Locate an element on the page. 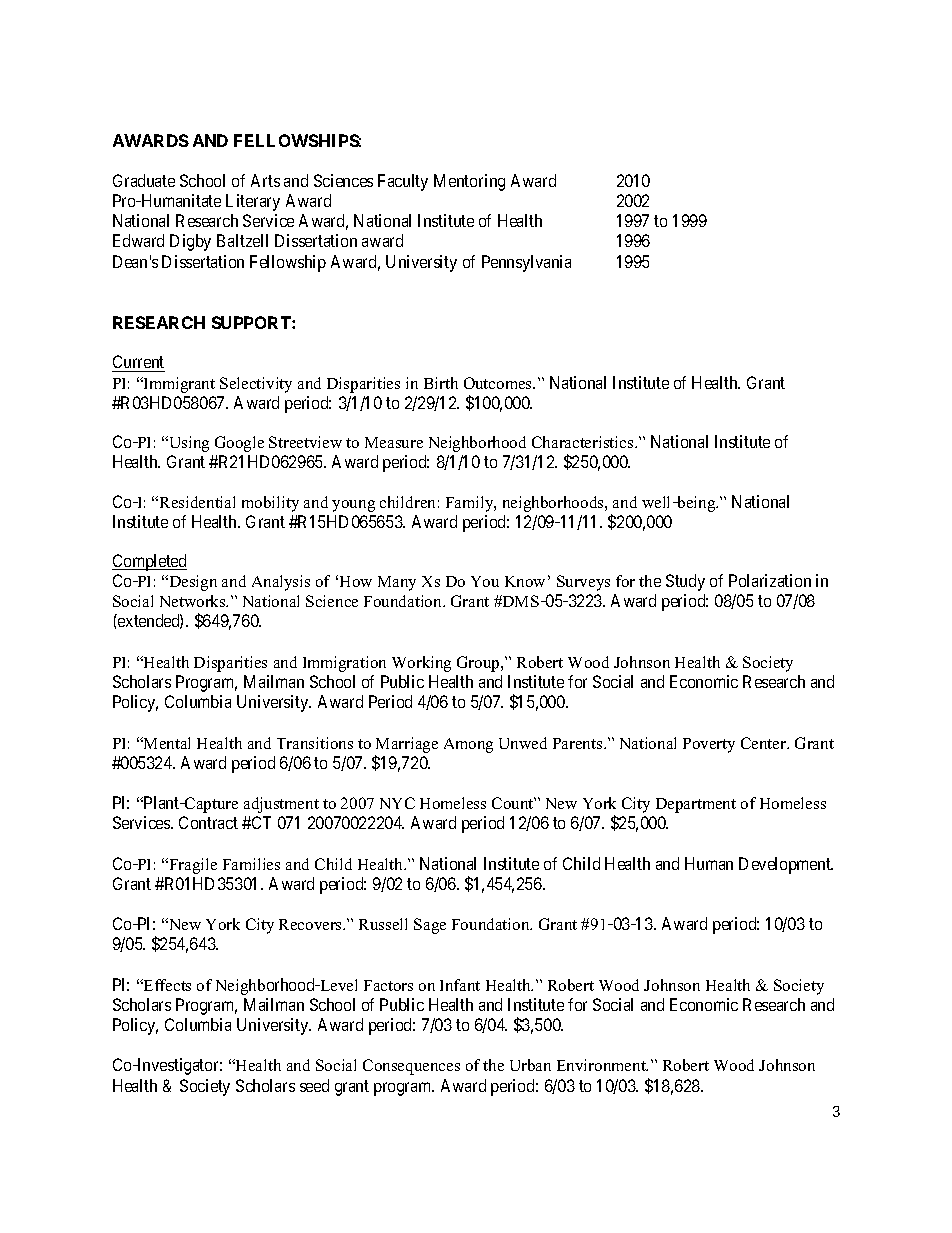 This page has height=1233, width=952. Mentoring is located at coordinates (469, 182).
